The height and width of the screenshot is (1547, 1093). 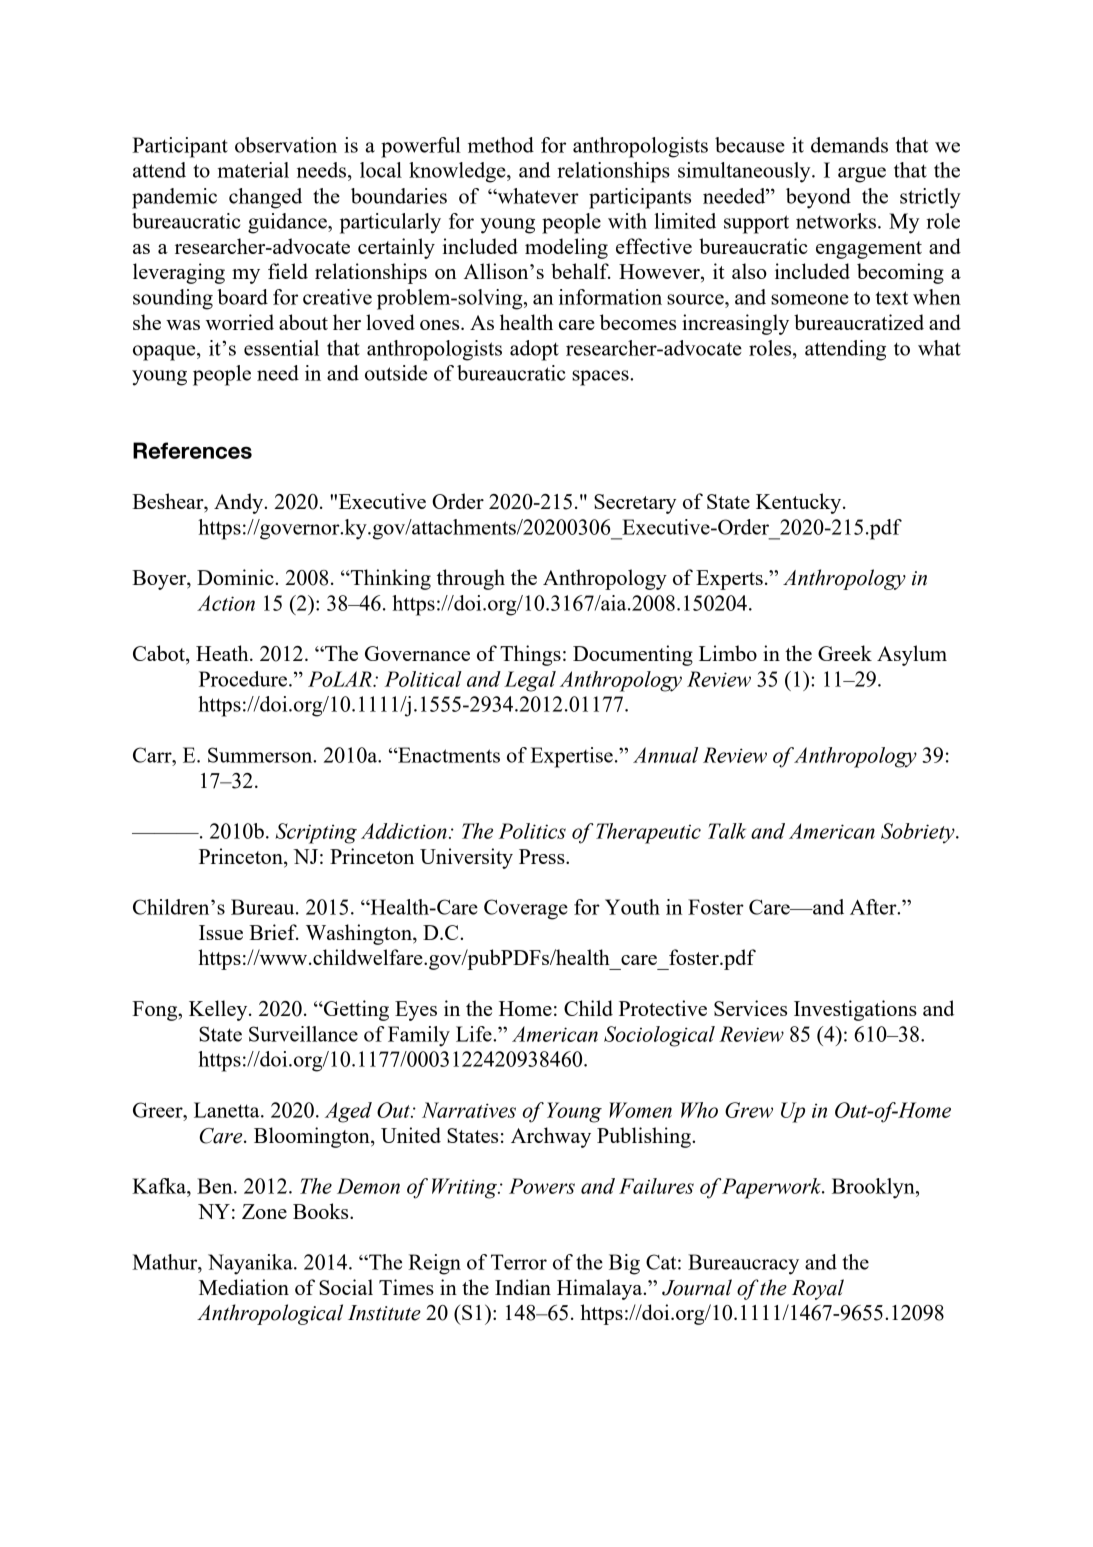 What do you see at coordinates (862, 175) in the screenshot?
I see `argue` at bounding box center [862, 175].
